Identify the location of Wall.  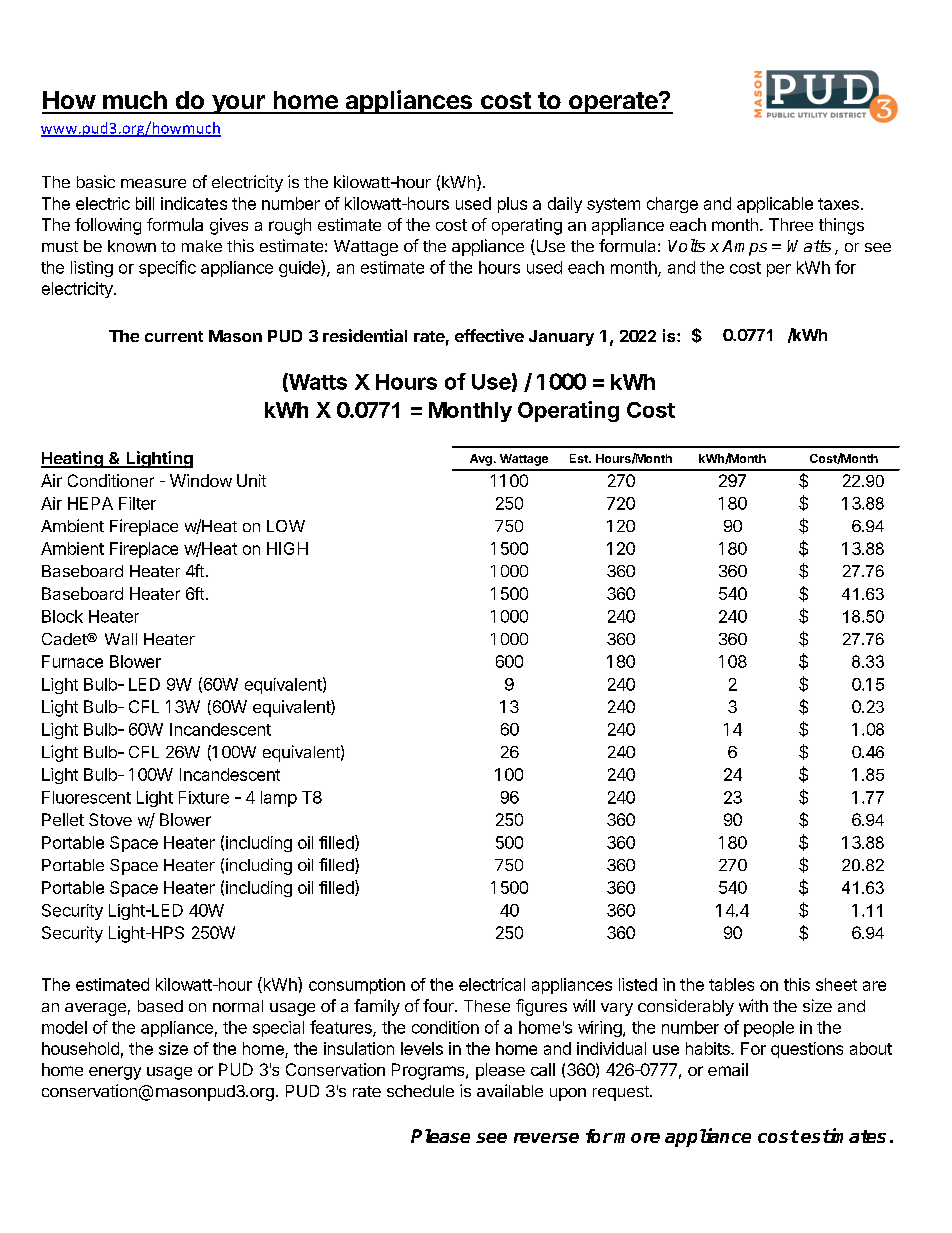
(121, 639).
